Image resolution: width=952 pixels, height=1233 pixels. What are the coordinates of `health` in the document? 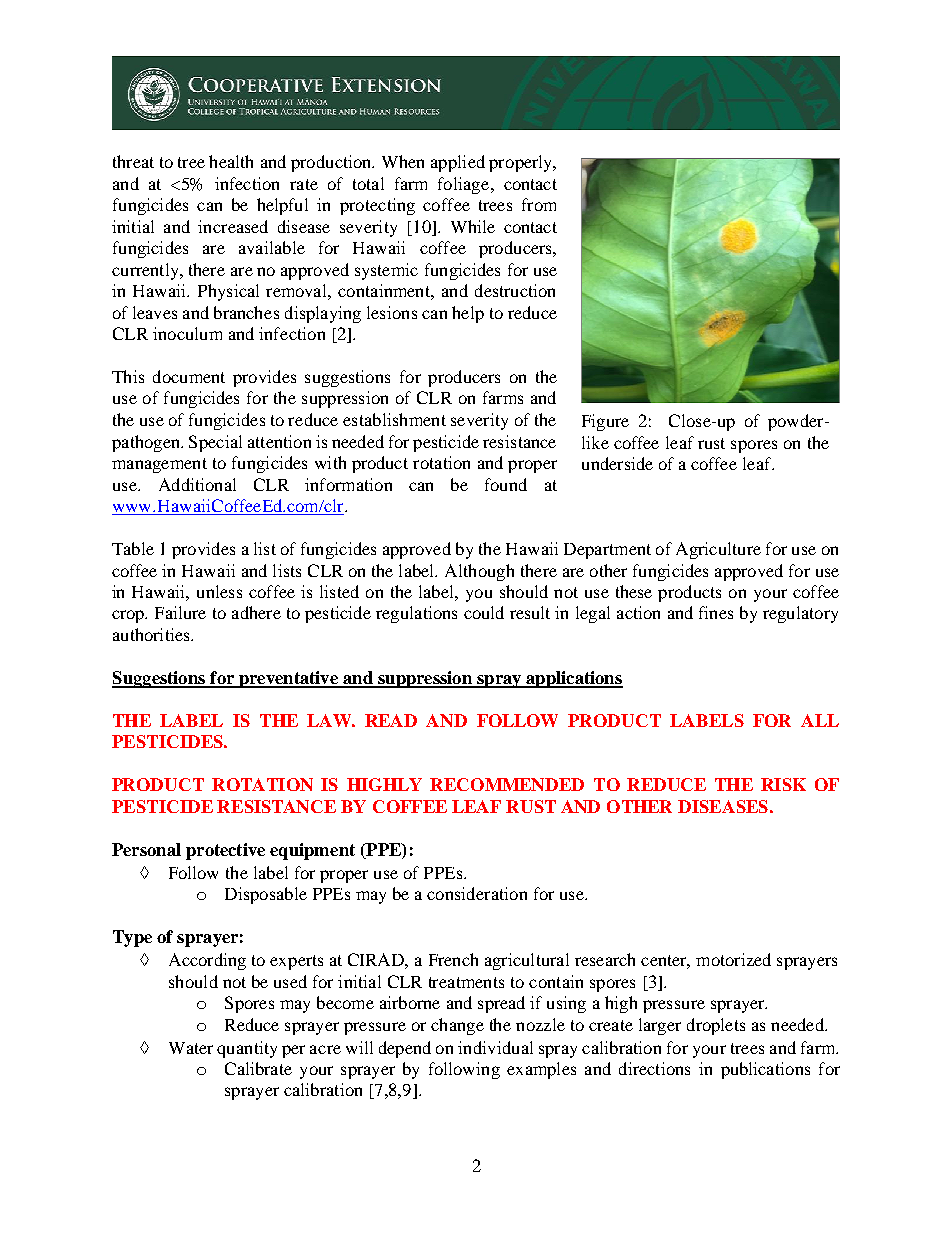 It's located at (231, 161).
